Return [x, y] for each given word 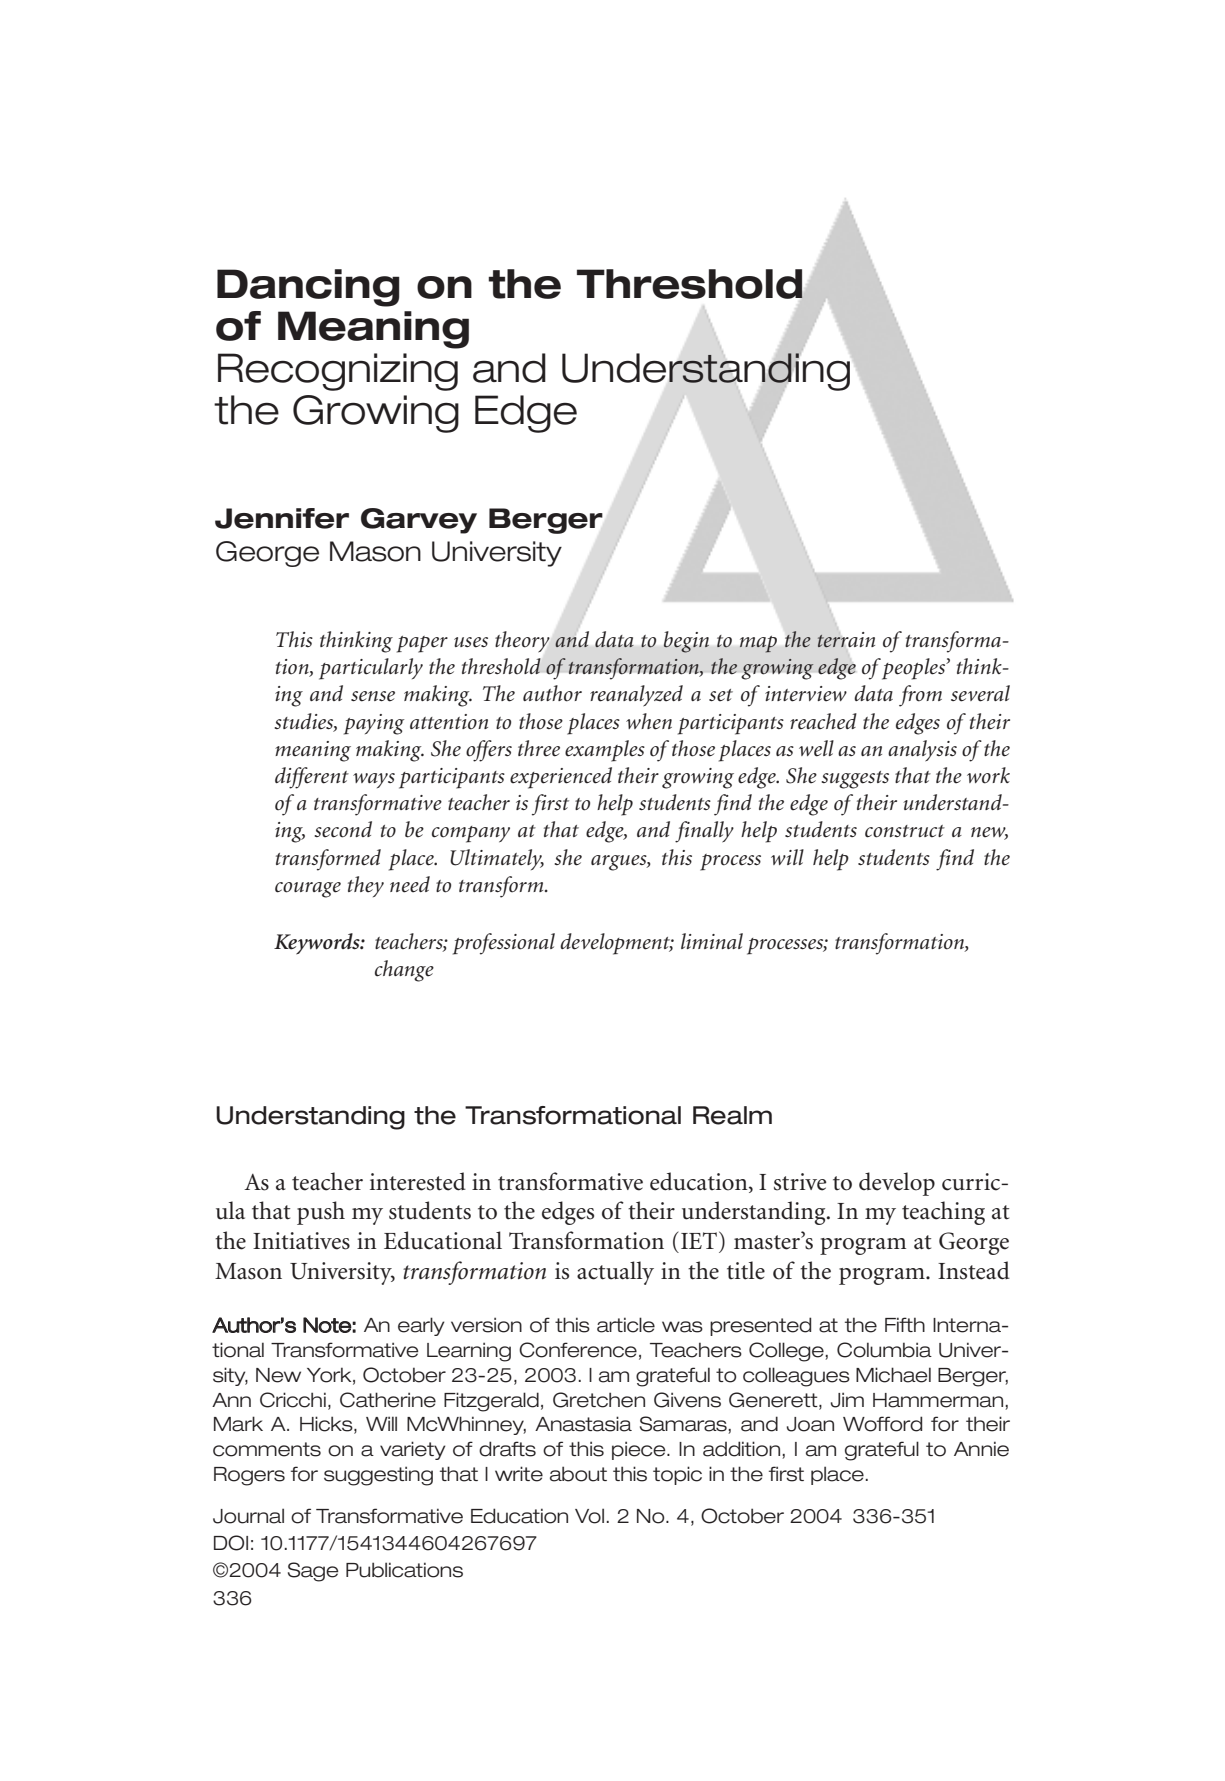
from [920, 696]
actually [615, 1273]
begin [686, 642]
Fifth [905, 1324]
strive [800, 1182]
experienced [561, 778]
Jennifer [282, 518]
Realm [732, 1115]
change [404, 971]
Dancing [308, 288]
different [312, 778]
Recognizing [338, 372]
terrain [846, 638]
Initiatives [301, 1241]
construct [905, 831]
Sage [313, 1572]
